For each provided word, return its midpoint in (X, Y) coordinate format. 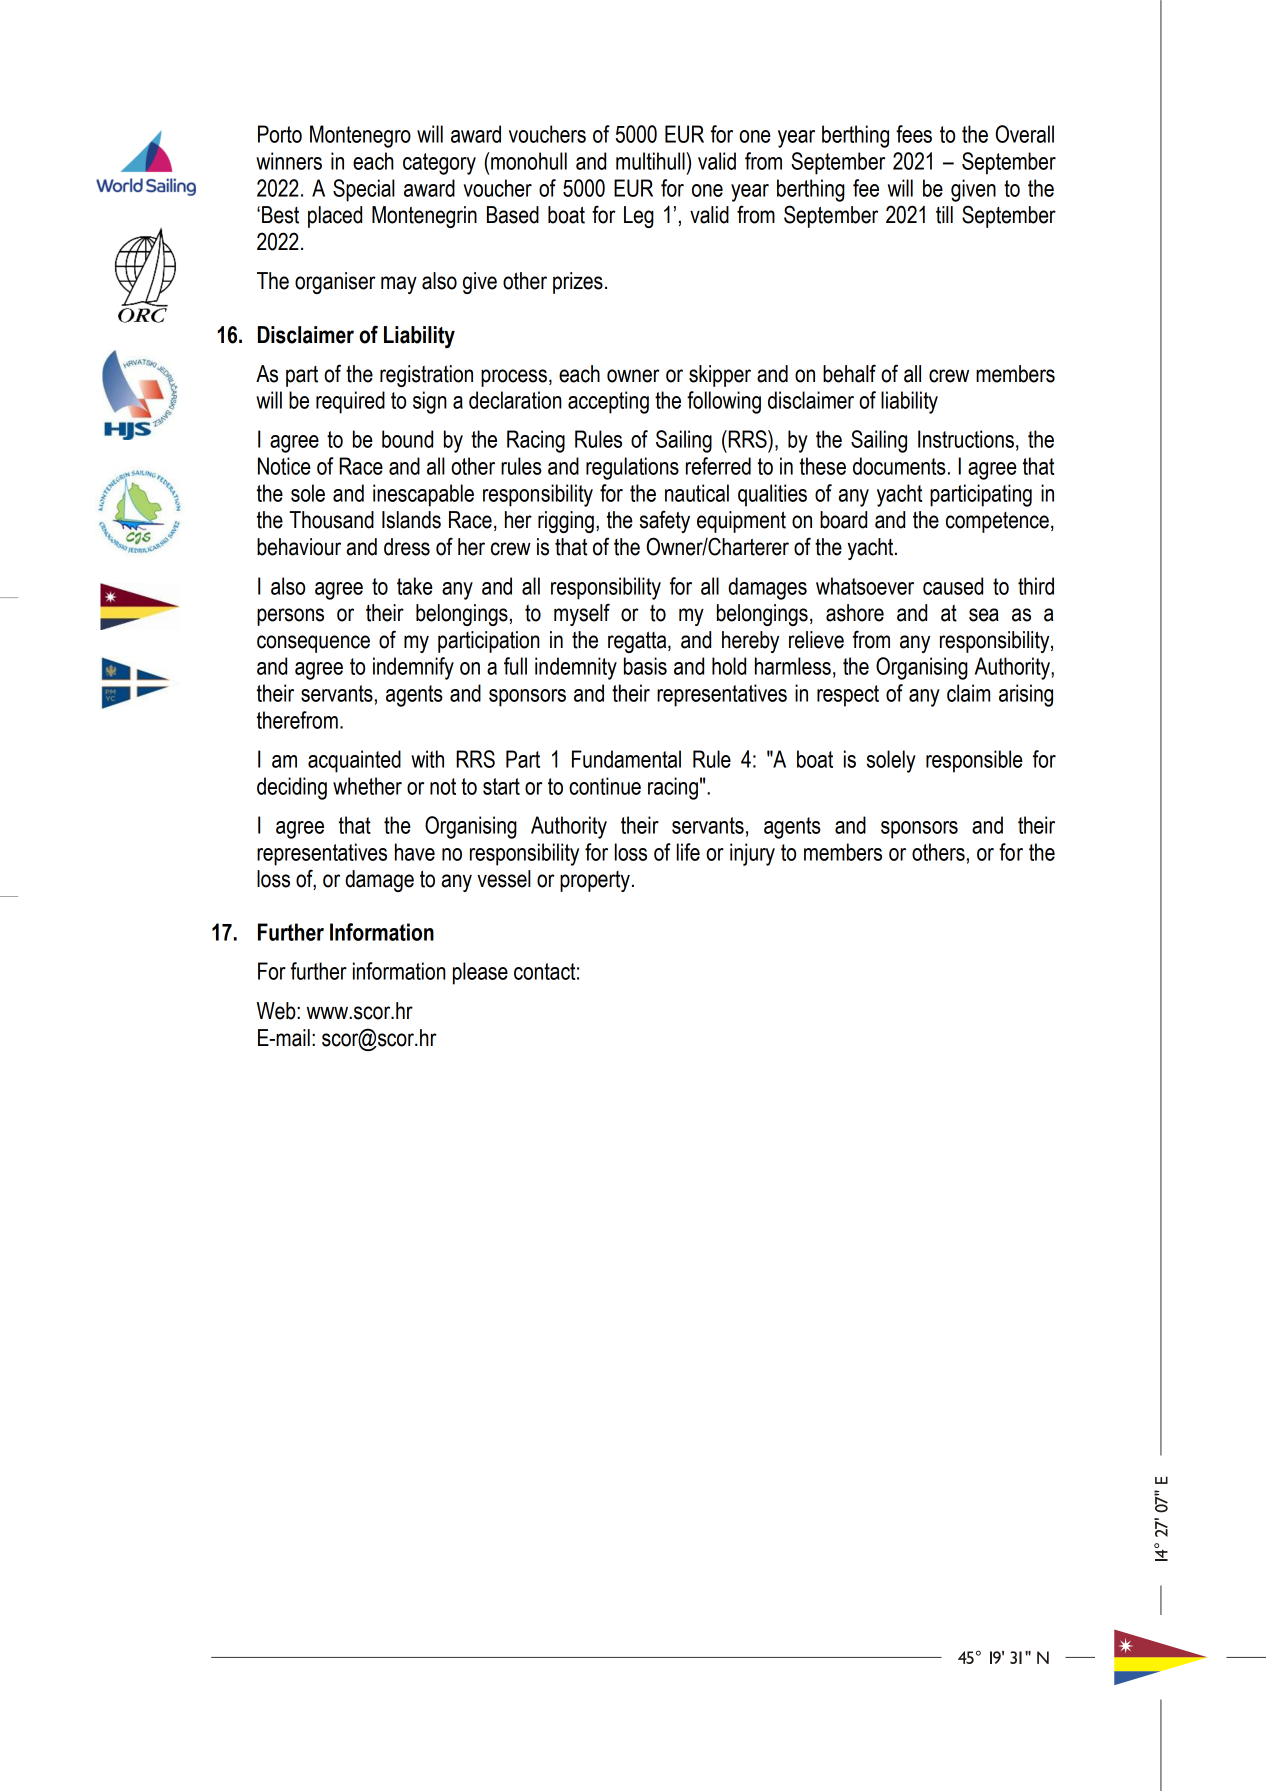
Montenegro (360, 136)
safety (665, 521)
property (595, 881)
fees (914, 134)
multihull (651, 161)
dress (407, 547)
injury (752, 854)
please (480, 973)
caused (953, 586)
